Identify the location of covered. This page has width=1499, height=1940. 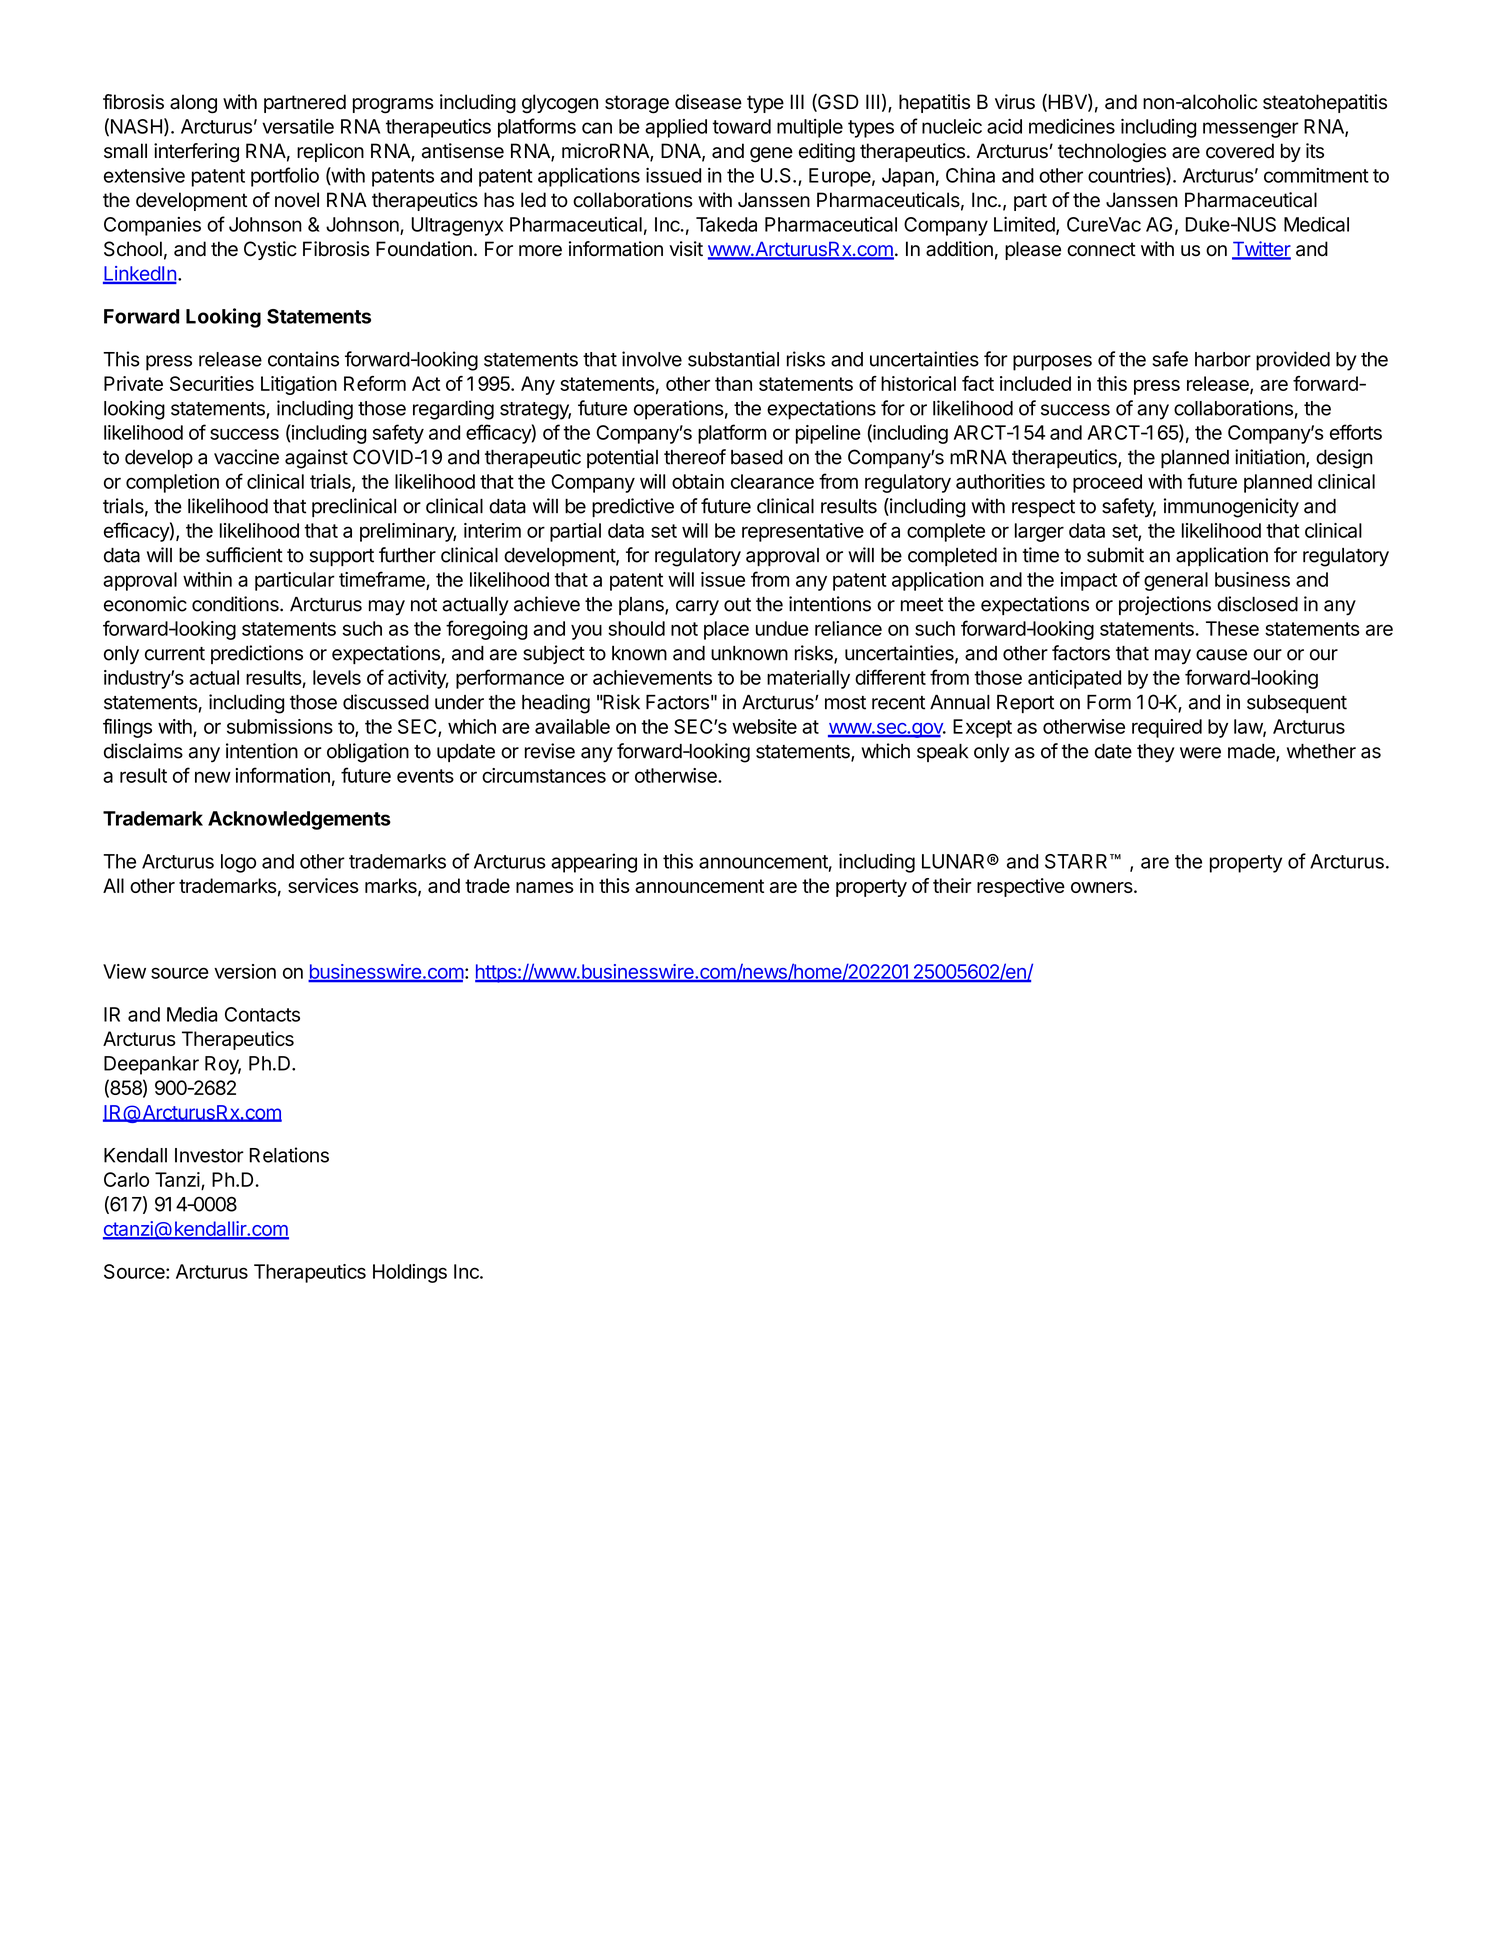
(1240, 151).
